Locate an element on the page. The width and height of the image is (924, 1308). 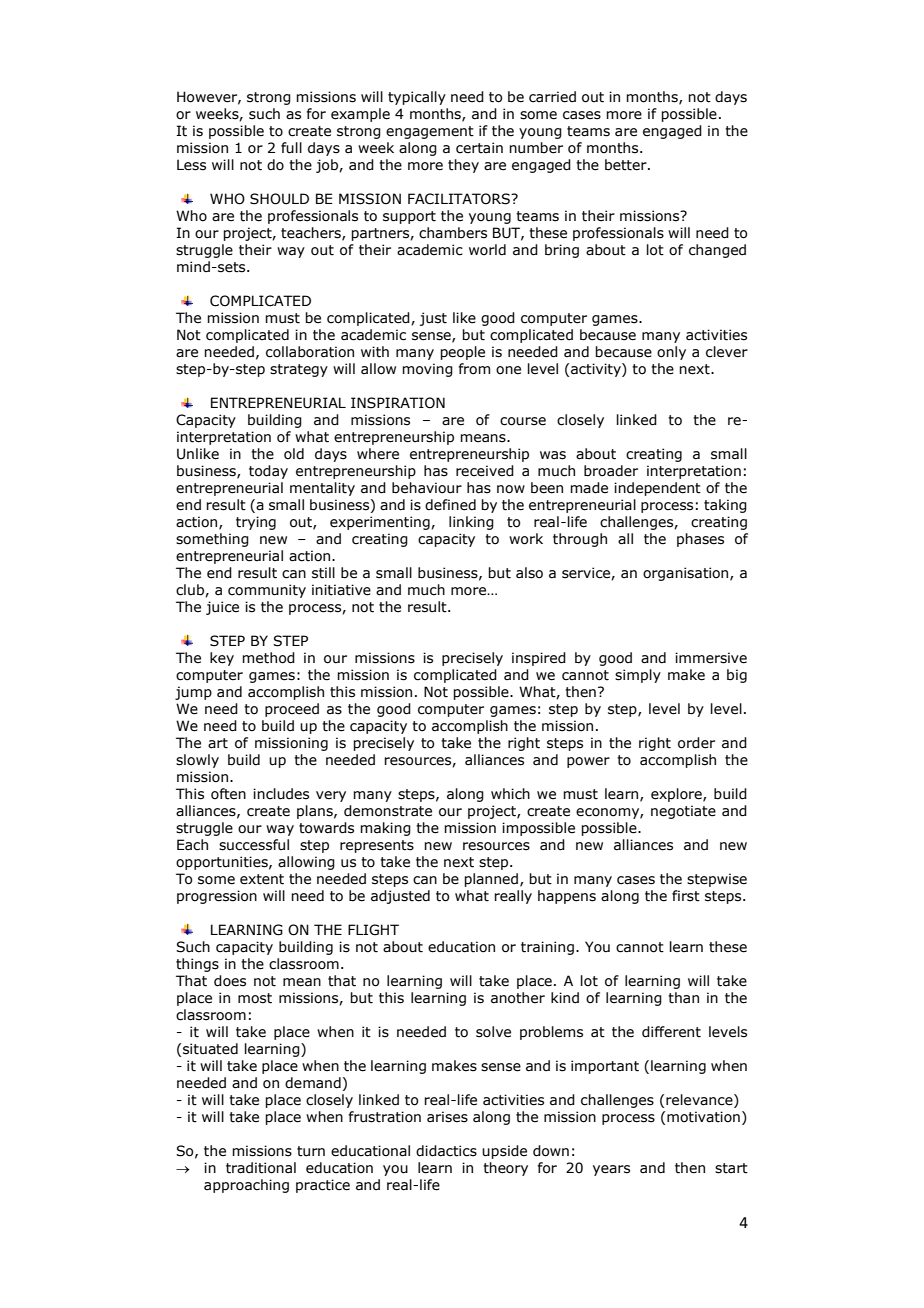
certain is located at coordinates (479, 148).
